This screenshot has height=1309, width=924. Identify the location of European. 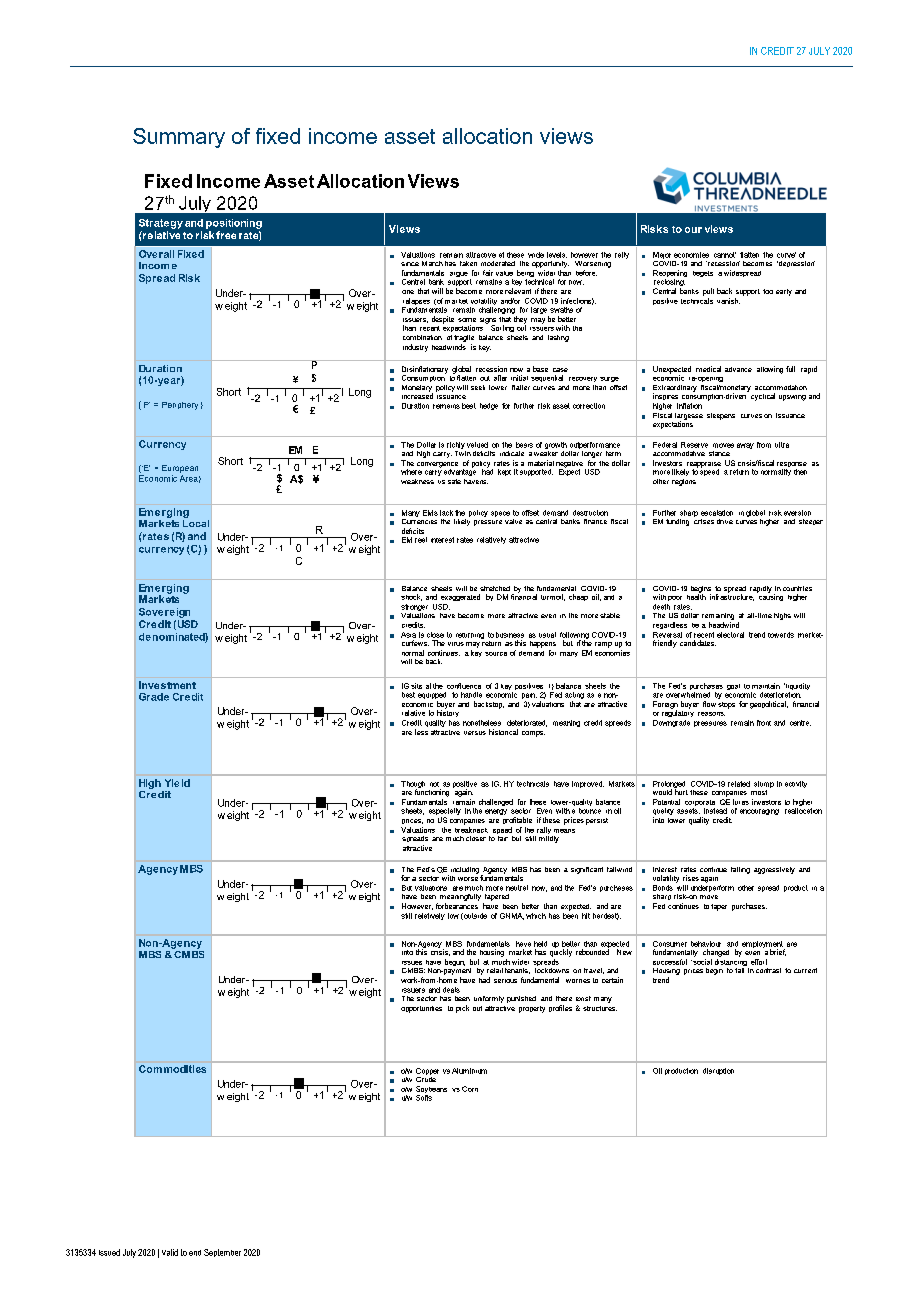
(180, 469).
